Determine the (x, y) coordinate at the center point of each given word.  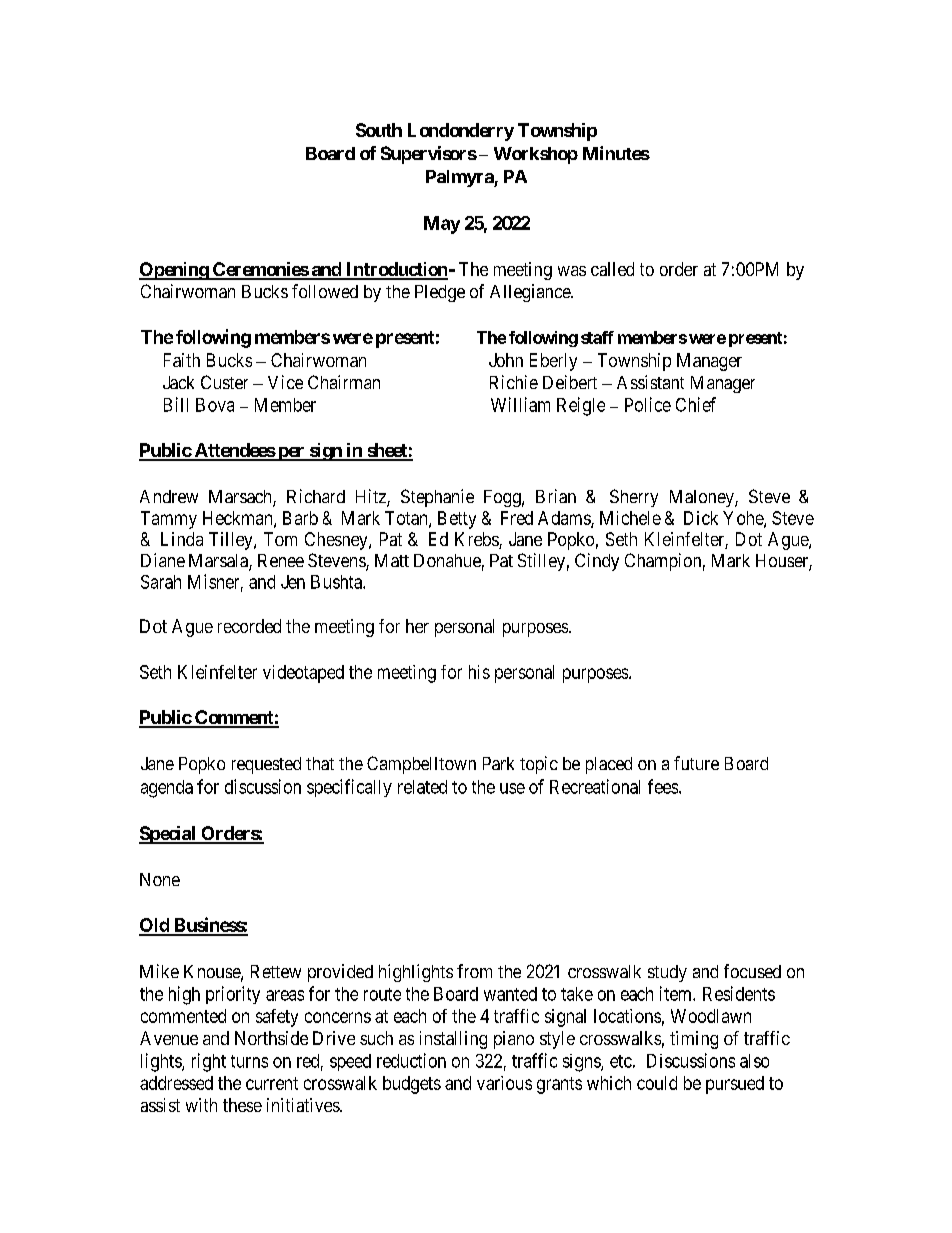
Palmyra (460, 178)
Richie (514, 382)
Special (168, 835)
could (657, 1083)
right (209, 1062)
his (479, 672)
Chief (696, 404)
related (422, 787)
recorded (249, 626)
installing (453, 1040)
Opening (174, 271)
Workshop (536, 155)
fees (663, 786)
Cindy (597, 562)
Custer (224, 382)
